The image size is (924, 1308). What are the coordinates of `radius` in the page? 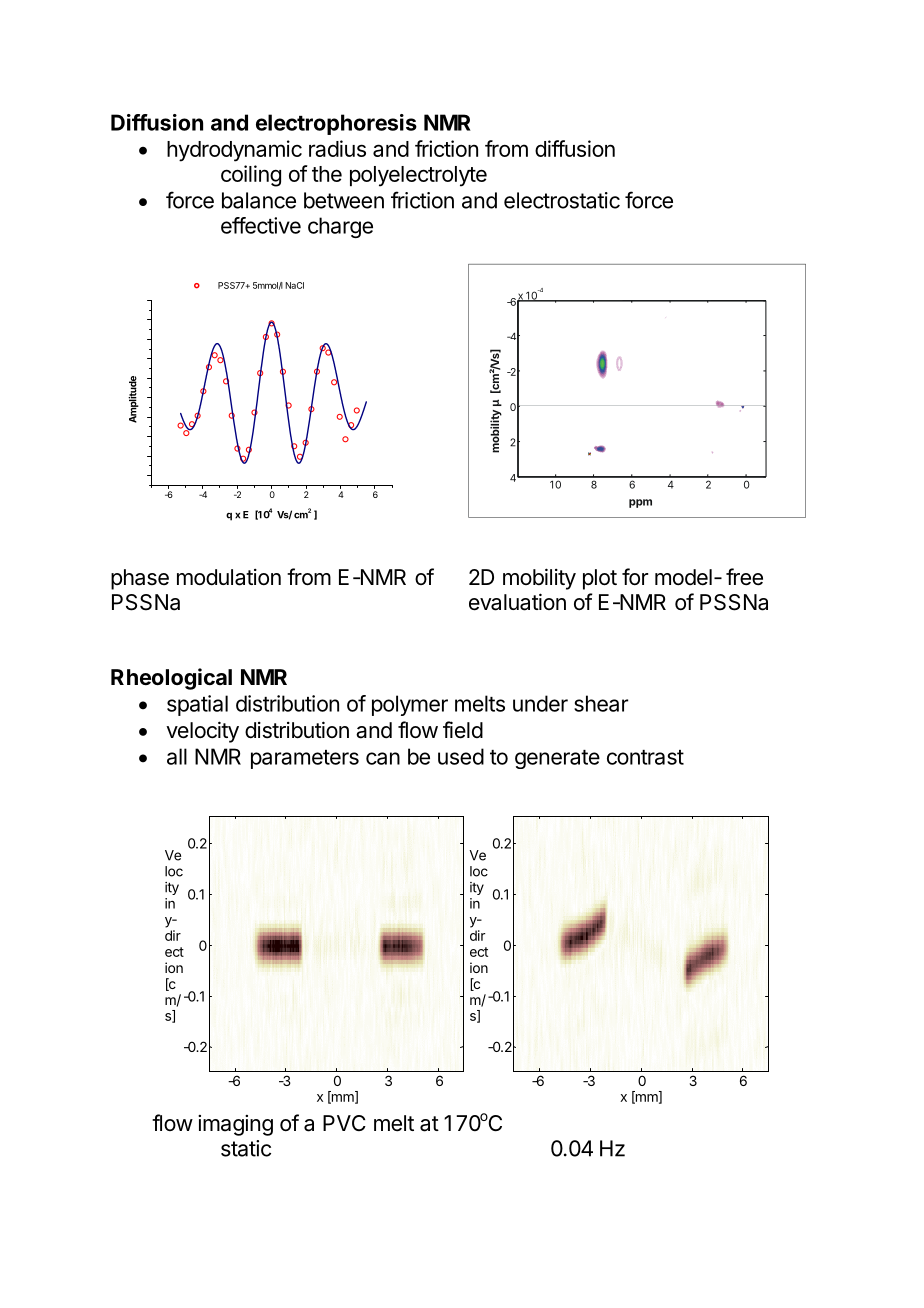 It's located at (337, 148).
